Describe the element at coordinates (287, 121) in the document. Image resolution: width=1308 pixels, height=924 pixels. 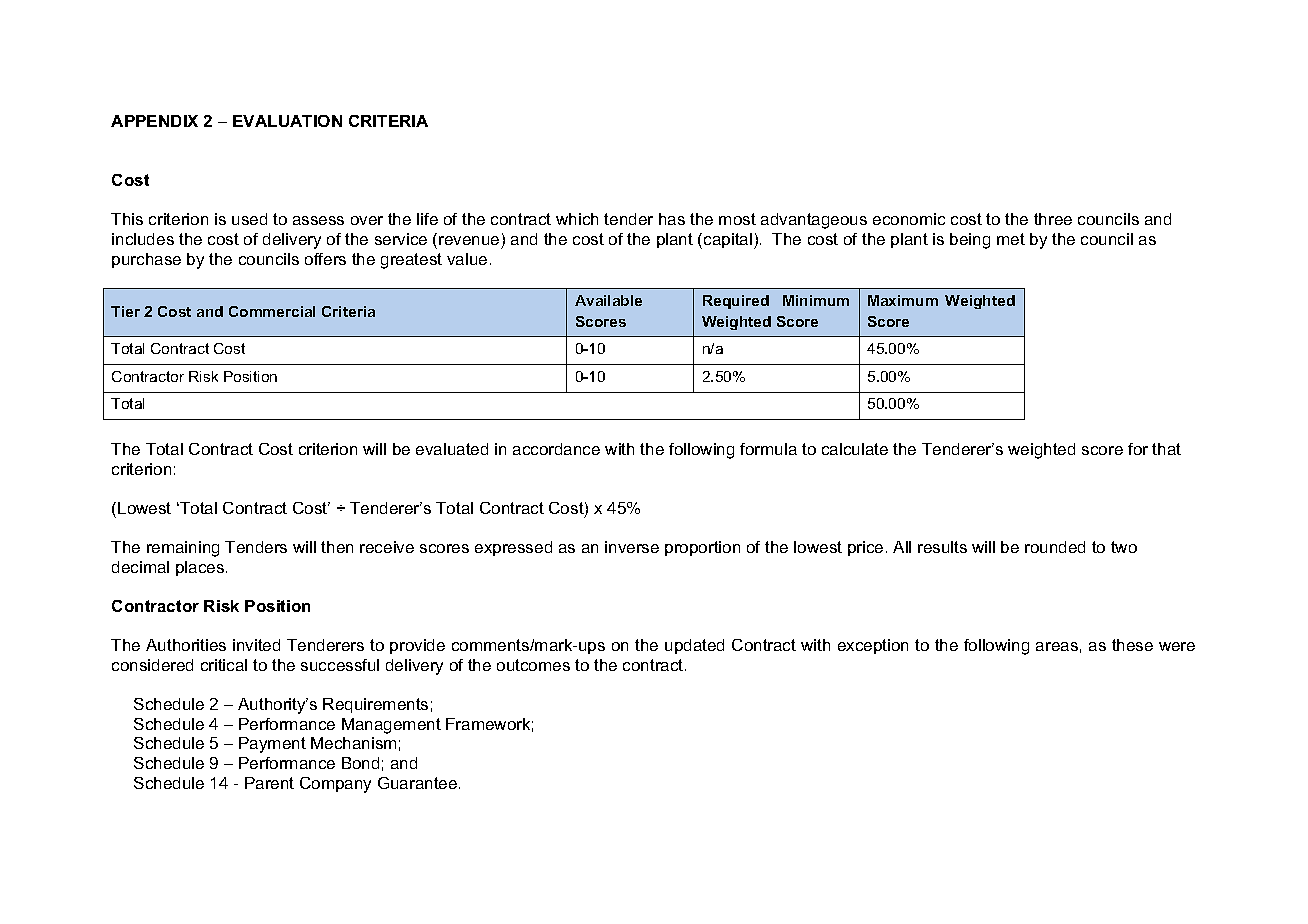
I see `EVALUATION` at that location.
